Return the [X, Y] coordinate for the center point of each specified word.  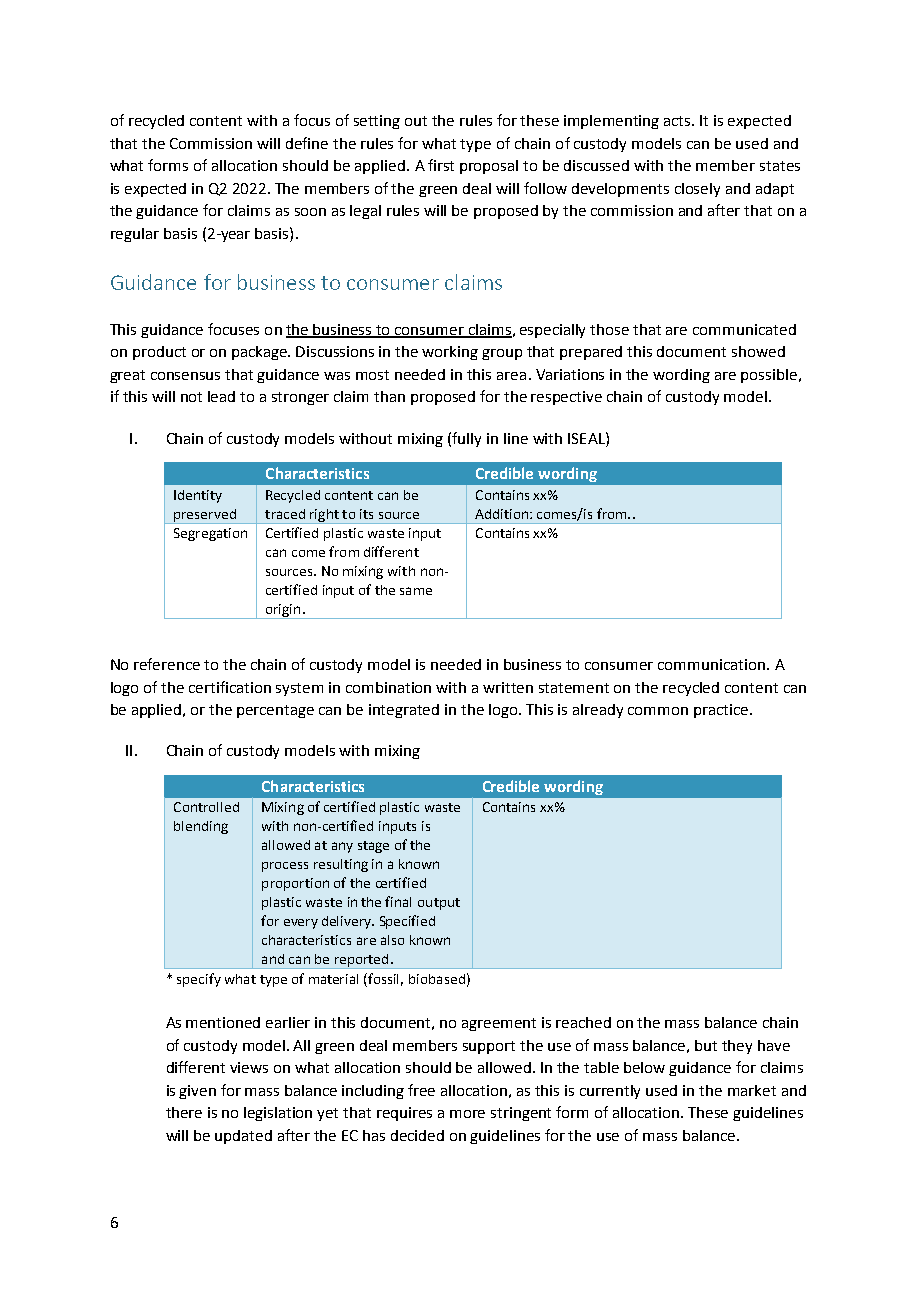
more [467, 1114]
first [441, 165]
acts [679, 121]
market [752, 1090]
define [307, 143]
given [197, 1092]
